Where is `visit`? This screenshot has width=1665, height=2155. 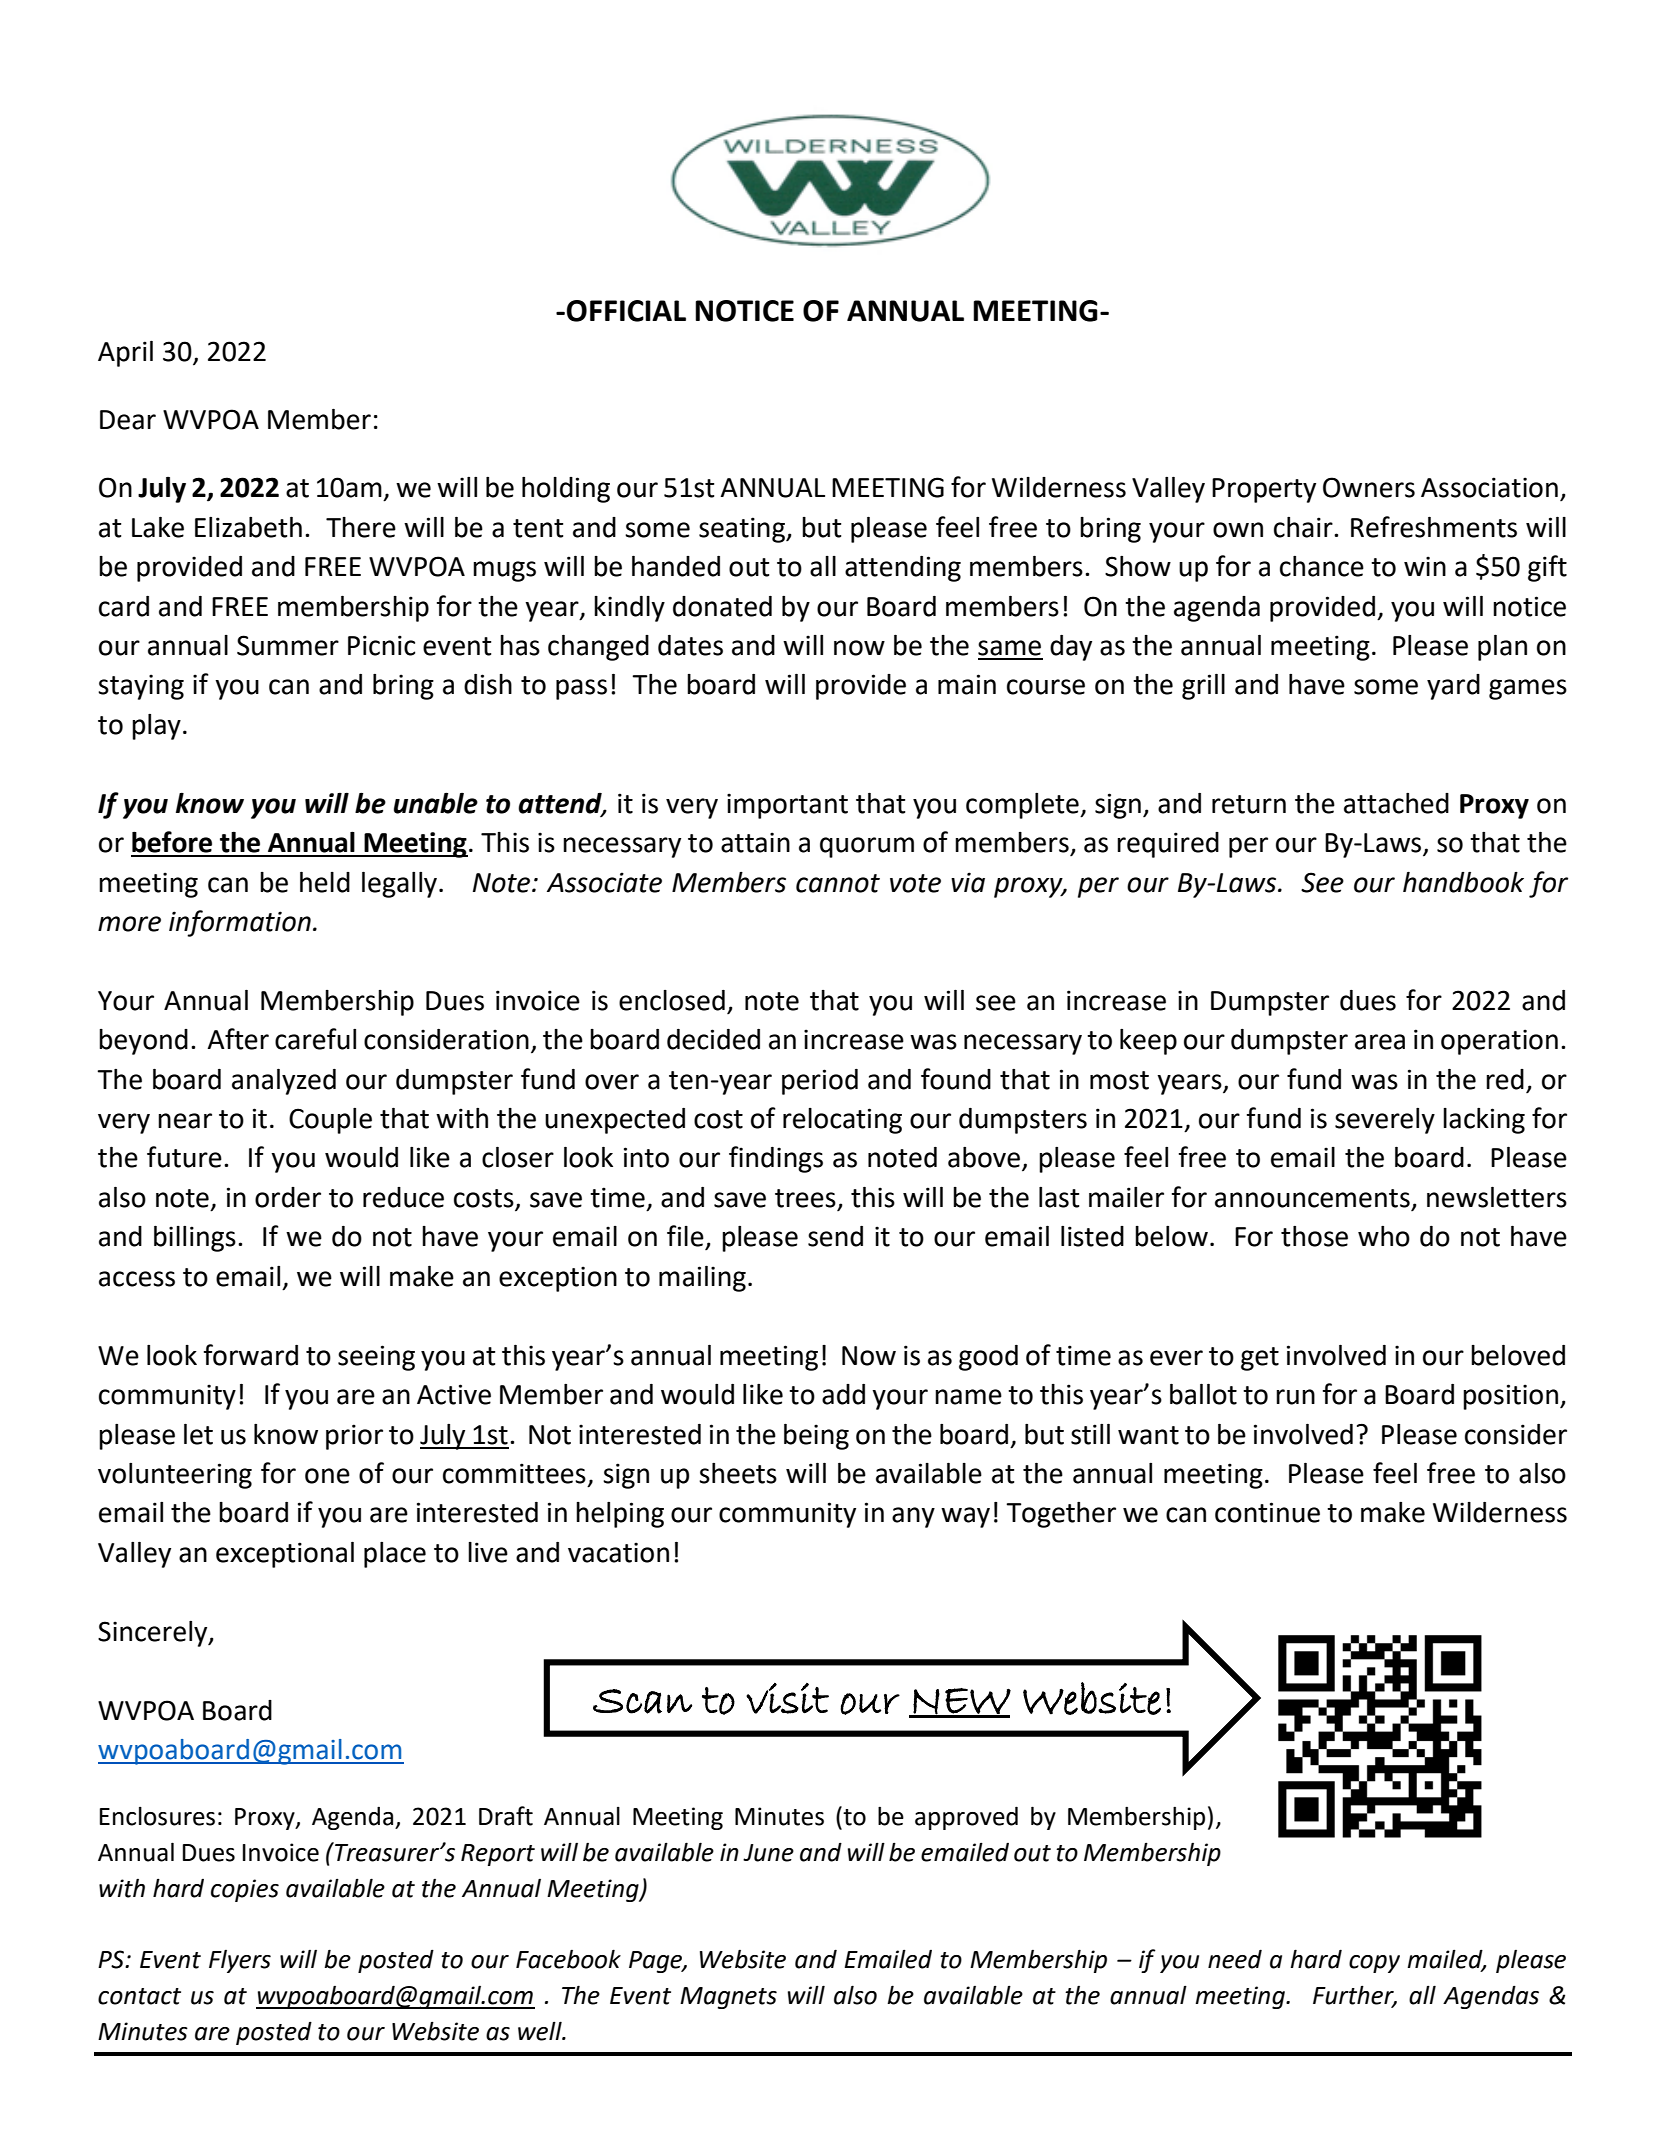
visit is located at coordinates (787, 1698).
